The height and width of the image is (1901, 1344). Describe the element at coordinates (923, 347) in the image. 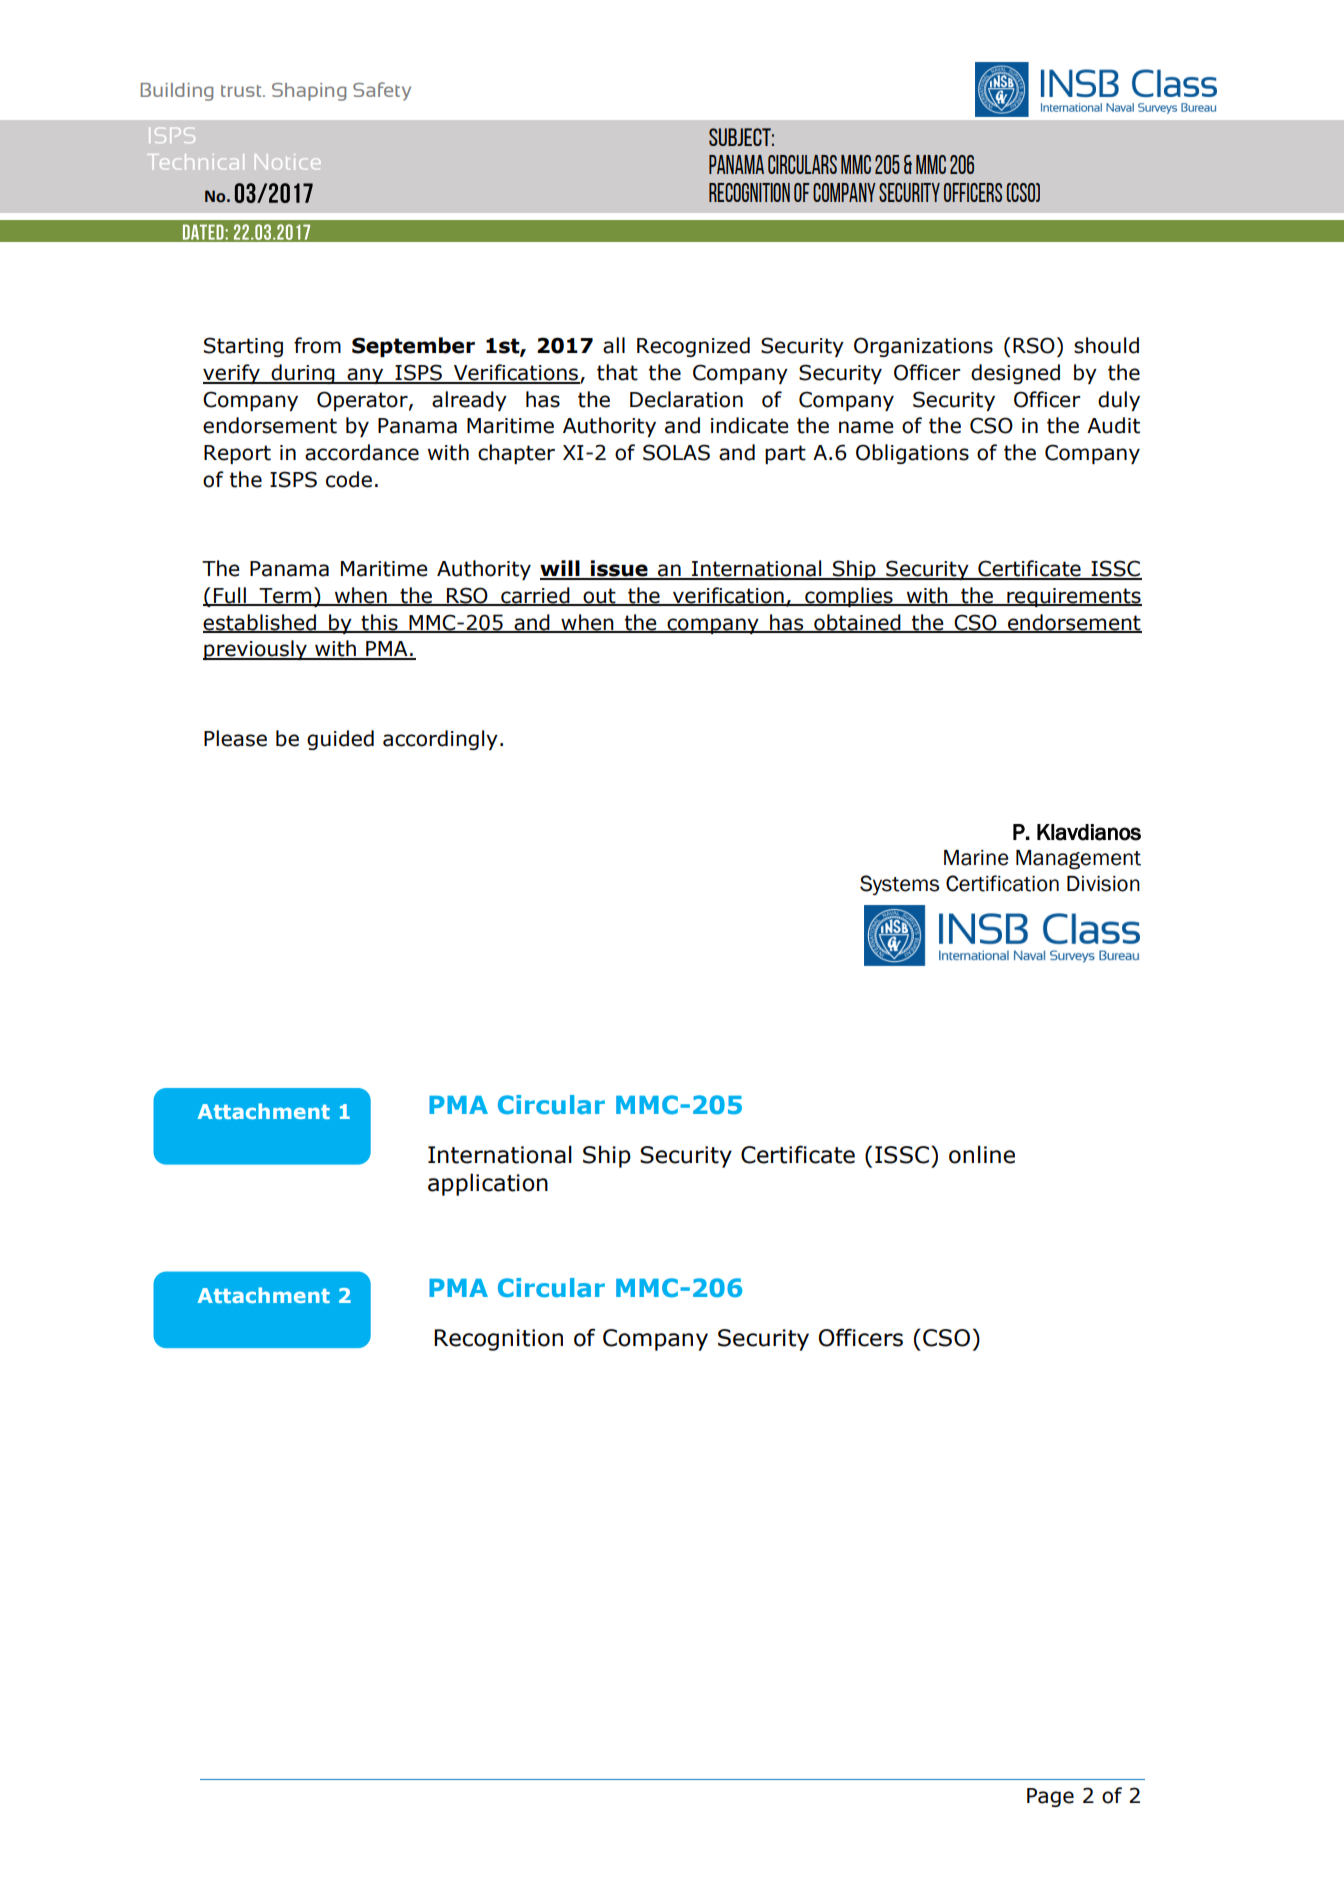

I see `Organizations` at that location.
